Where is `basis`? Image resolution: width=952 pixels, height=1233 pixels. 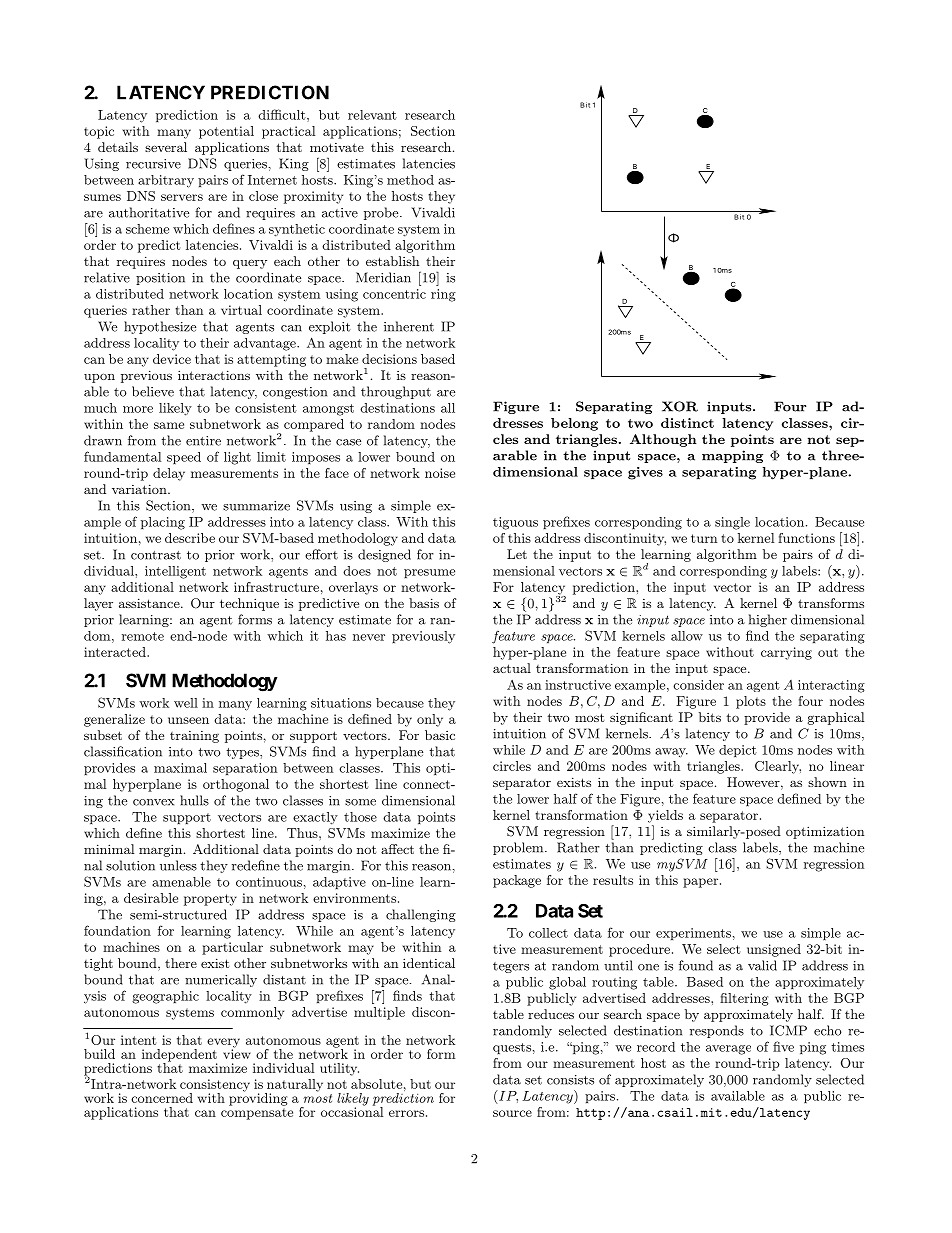 basis is located at coordinates (424, 603).
